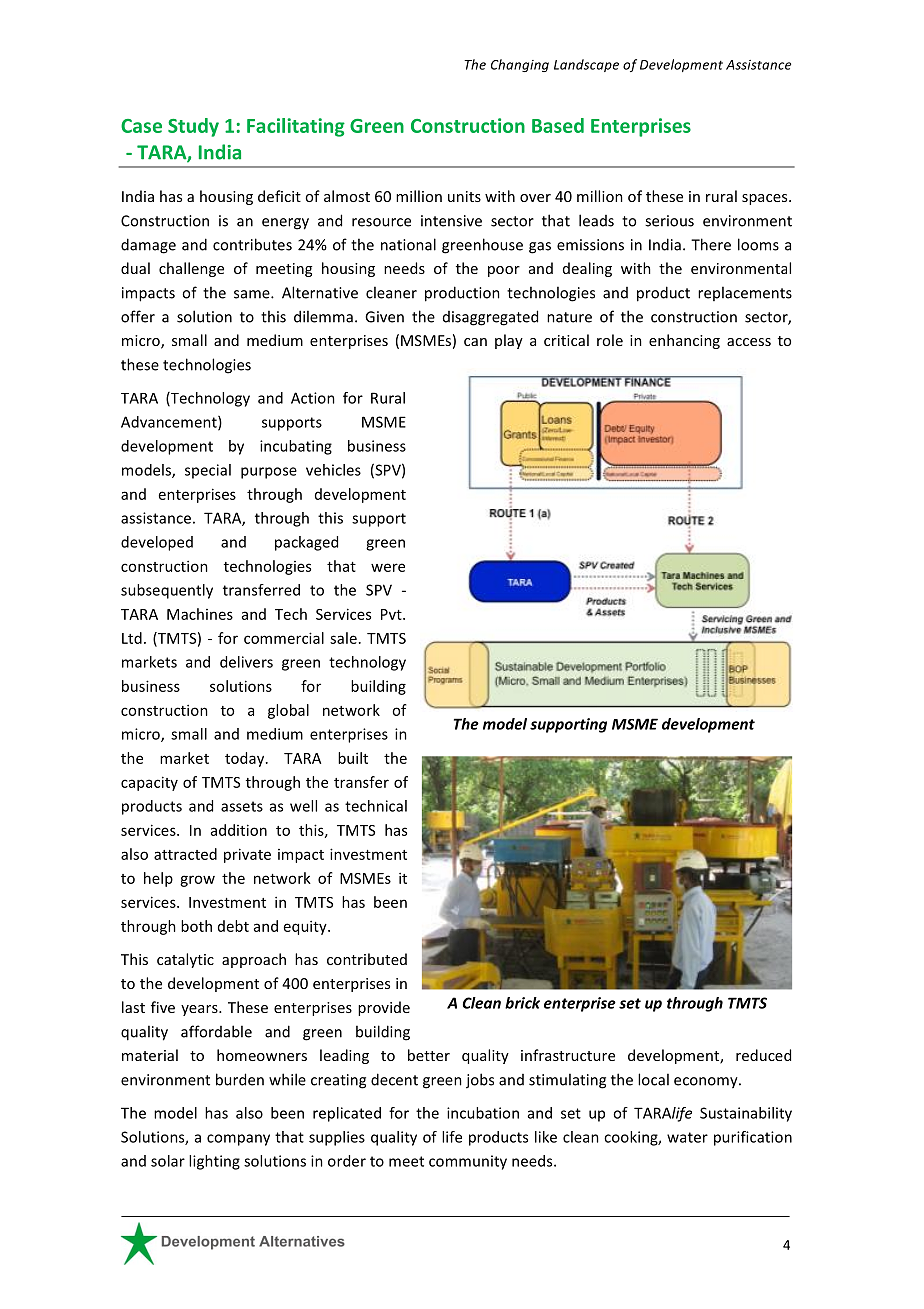 This screenshot has width=924, height=1309. Describe the element at coordinates (520, 65) in the screenshot. I see `Changing` at that location.
